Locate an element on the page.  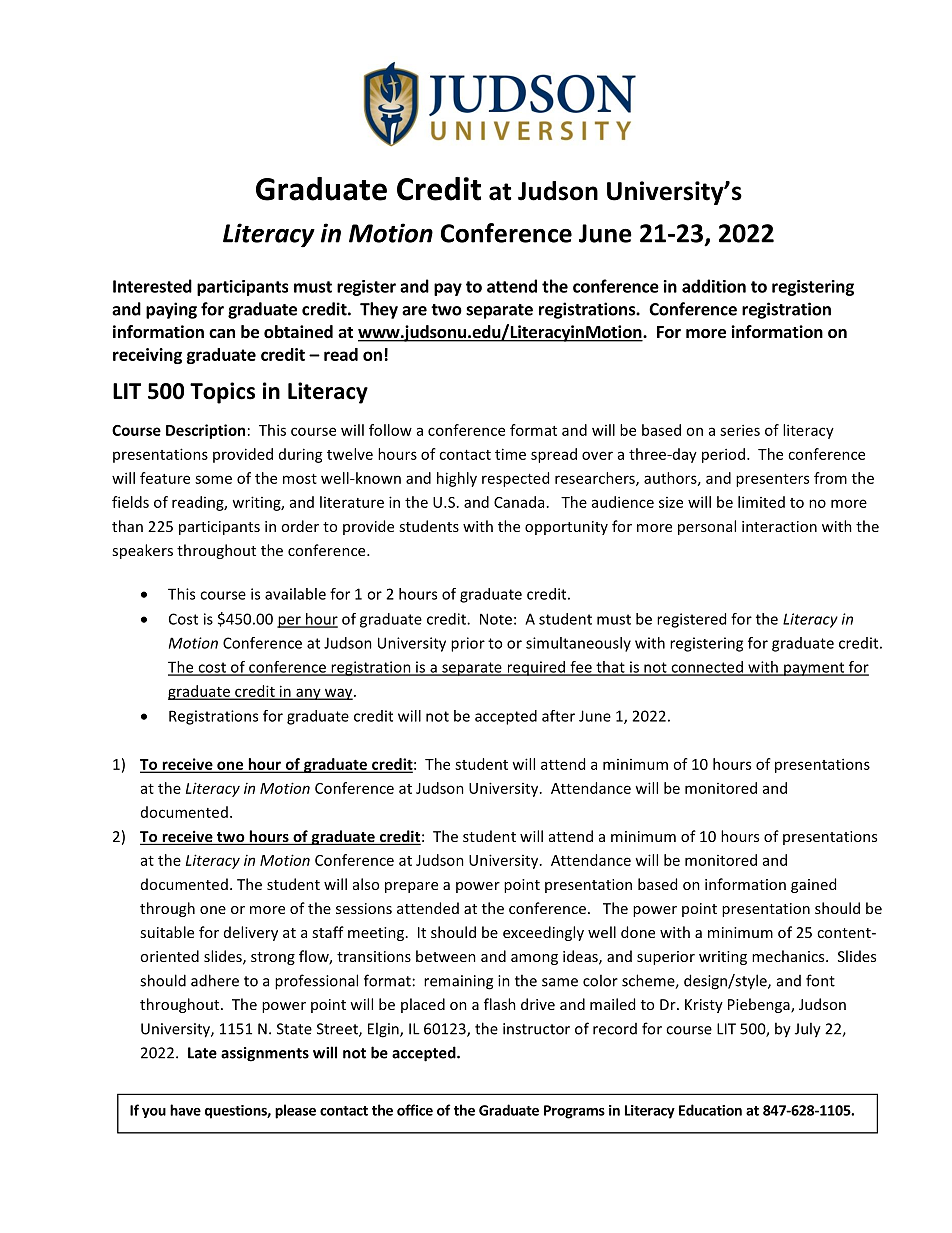
They is located at coordinates (379, 310).
